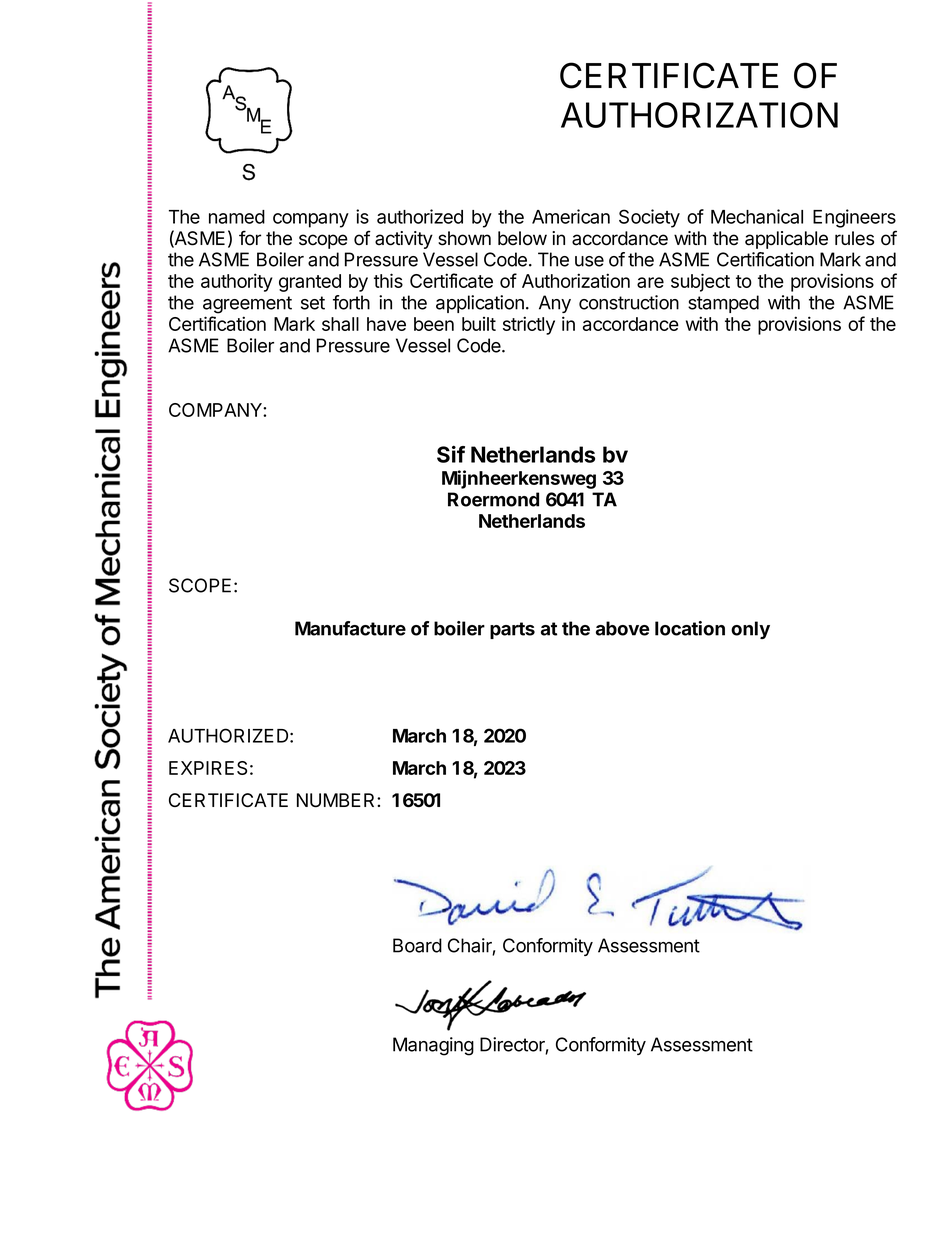 The height and width of the screenshot is (1233, 952). Describe the element at coordinates (337, 800) in the screenshot. I see `NUMBER` at that location.
